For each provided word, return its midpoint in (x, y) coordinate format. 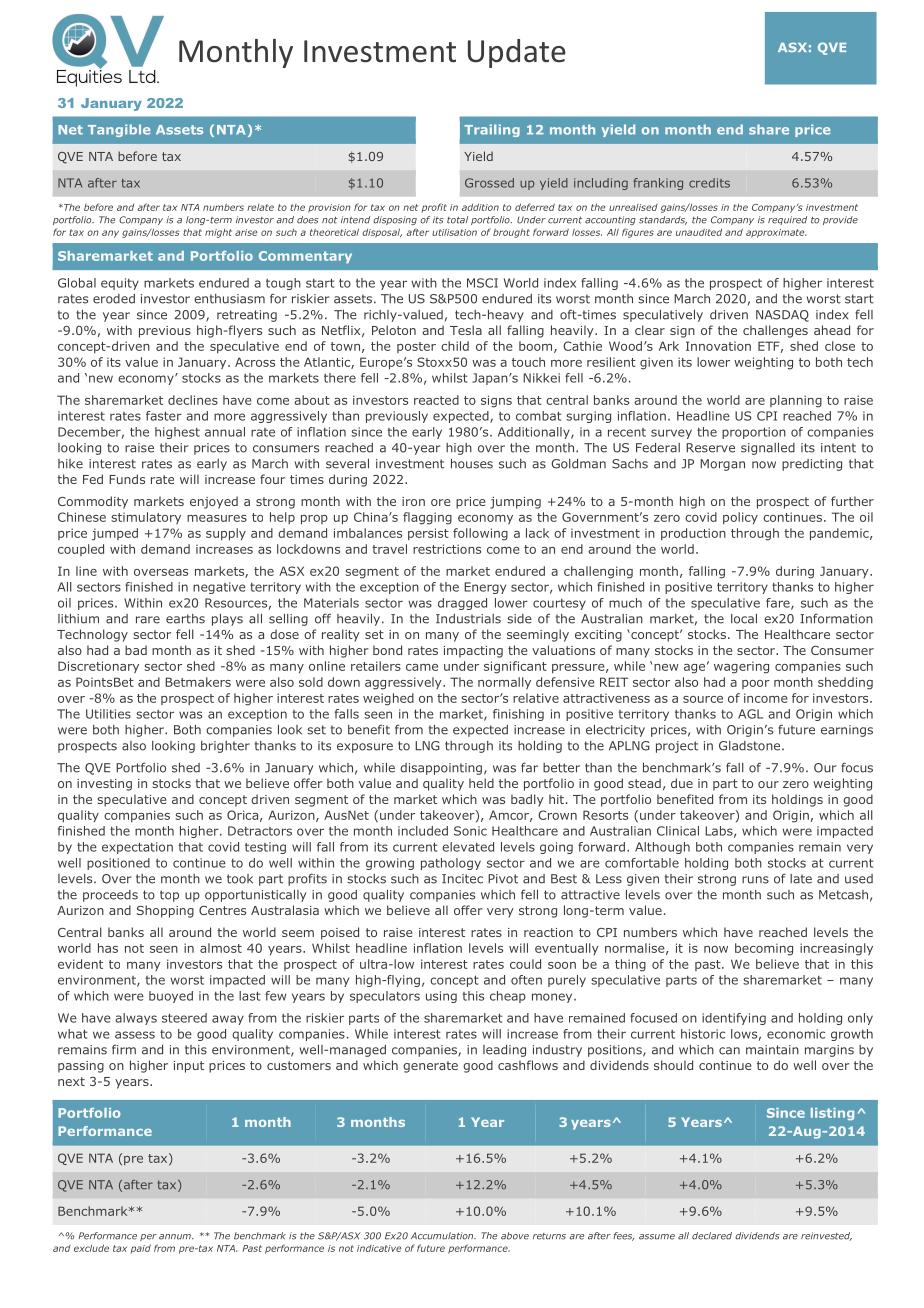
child (455, 346)
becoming (764, 949)
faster (164, 416)
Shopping (165, 911)
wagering (741, 667)
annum (176, 1237)
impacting (473, 652)
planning (796, 401)
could (525, 964)
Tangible (119, 130)
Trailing (492, 130)
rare (148, 620)
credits (709, 183)
